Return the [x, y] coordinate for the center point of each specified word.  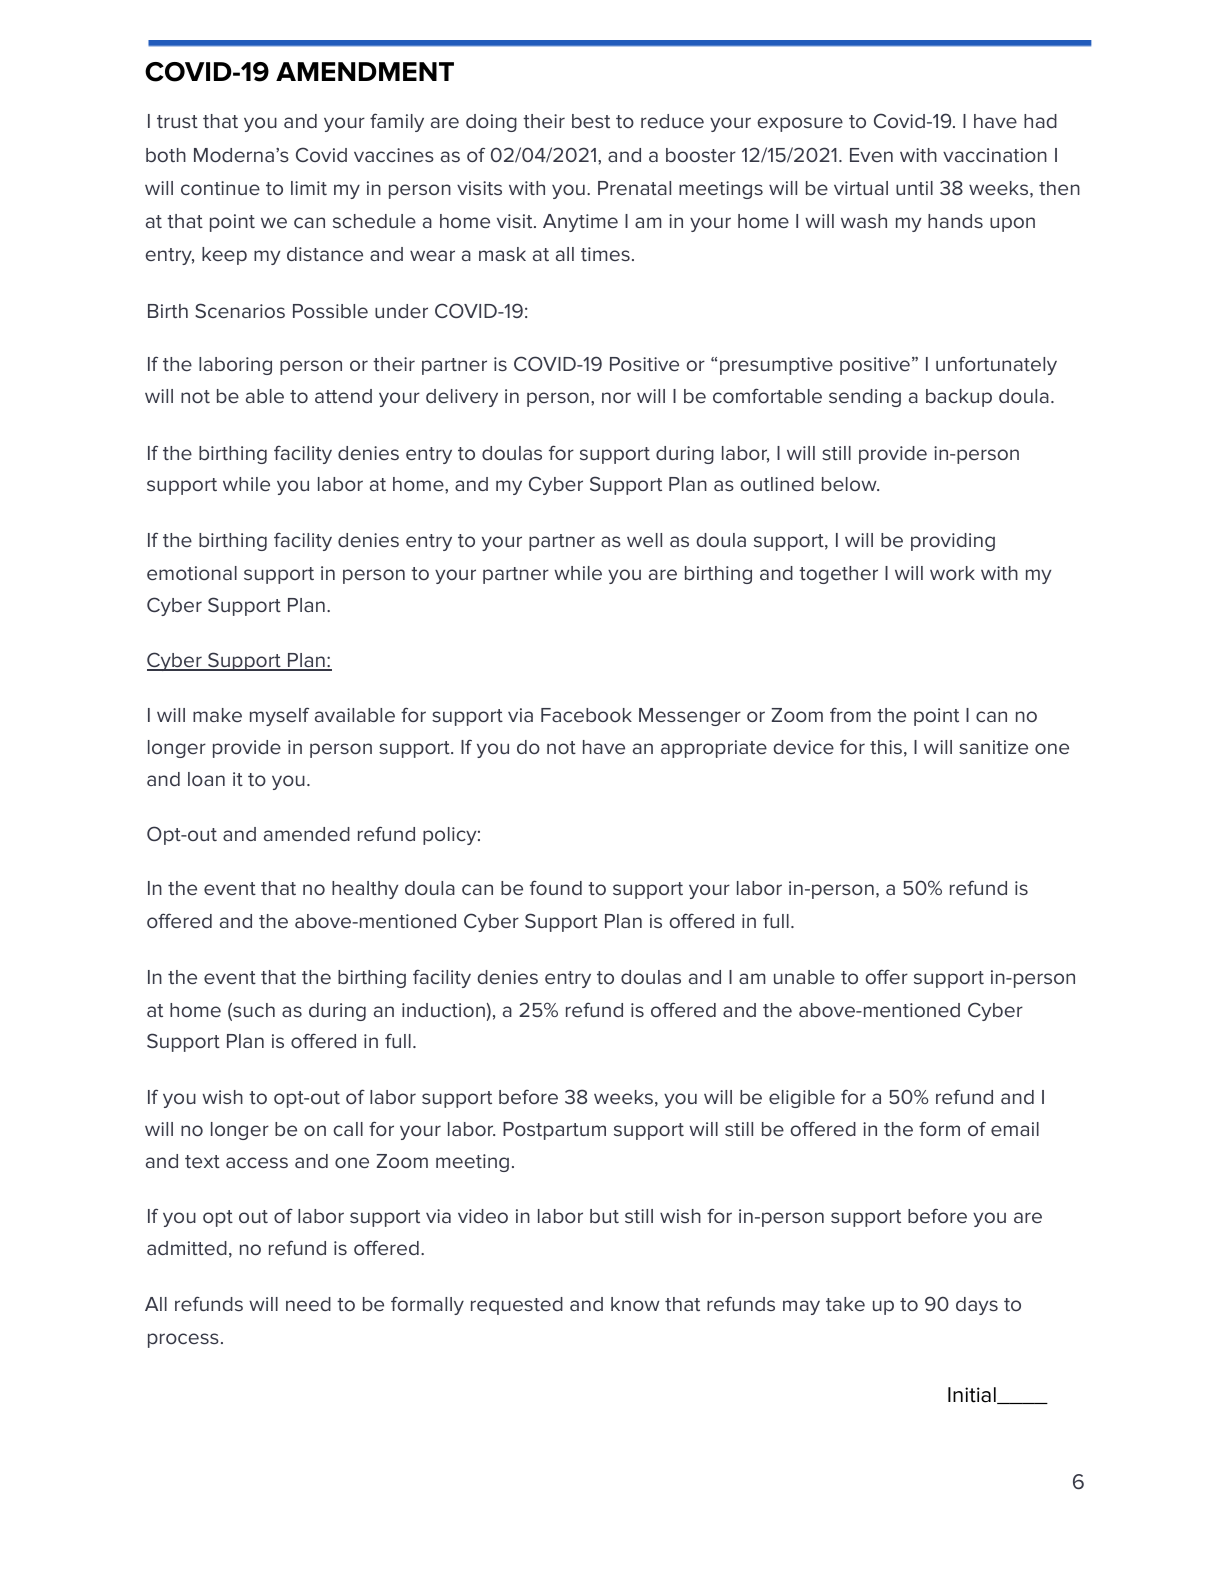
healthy [365, 890]
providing [953, 542]
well [644, 540]
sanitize [993, 747]
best [591, 121]
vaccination [995, 155]
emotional [192, 573]
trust [177, 121]
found [556, 887]
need [308, 1304]
